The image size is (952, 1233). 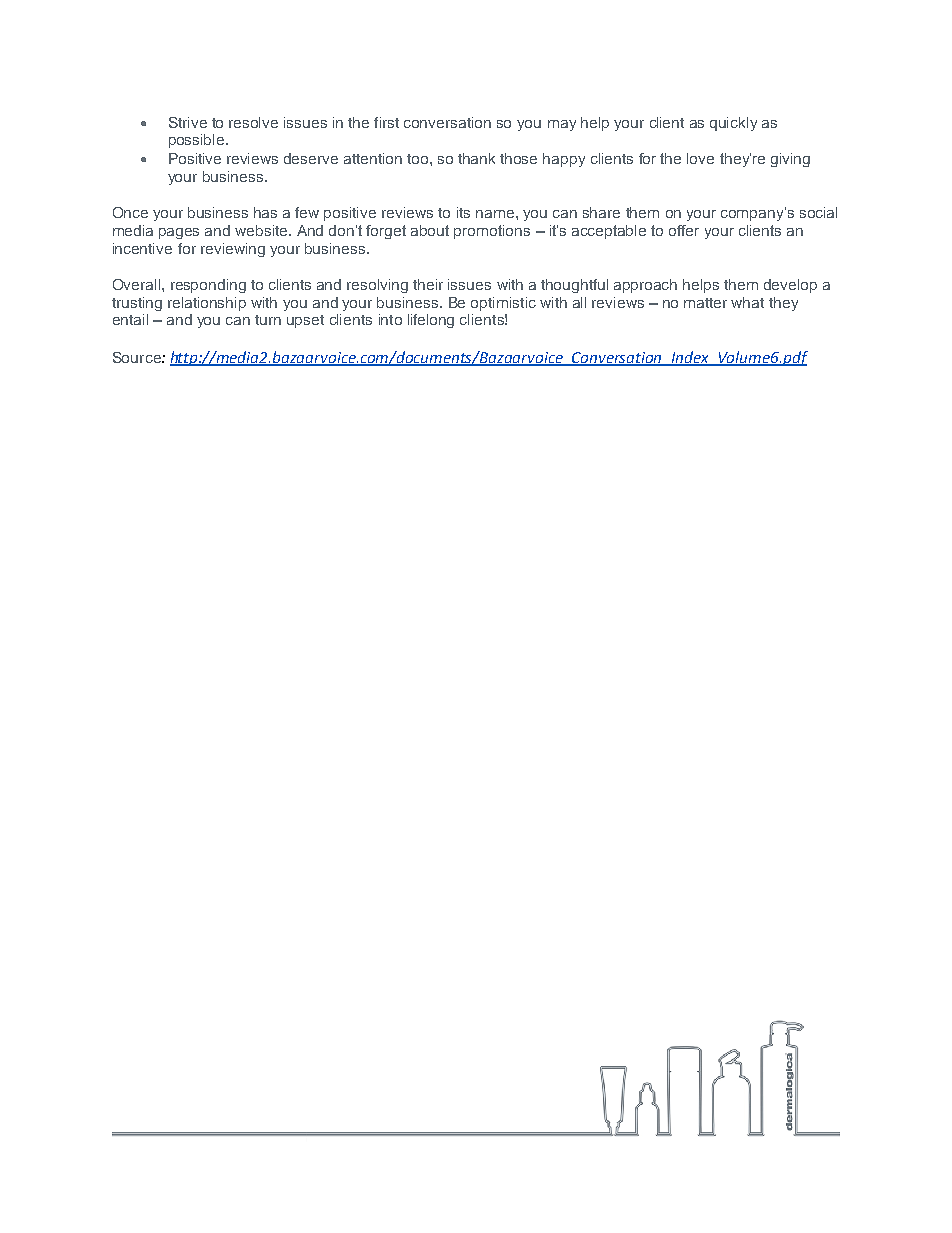 I want to click on Strive, so click(x=188, y=122).
